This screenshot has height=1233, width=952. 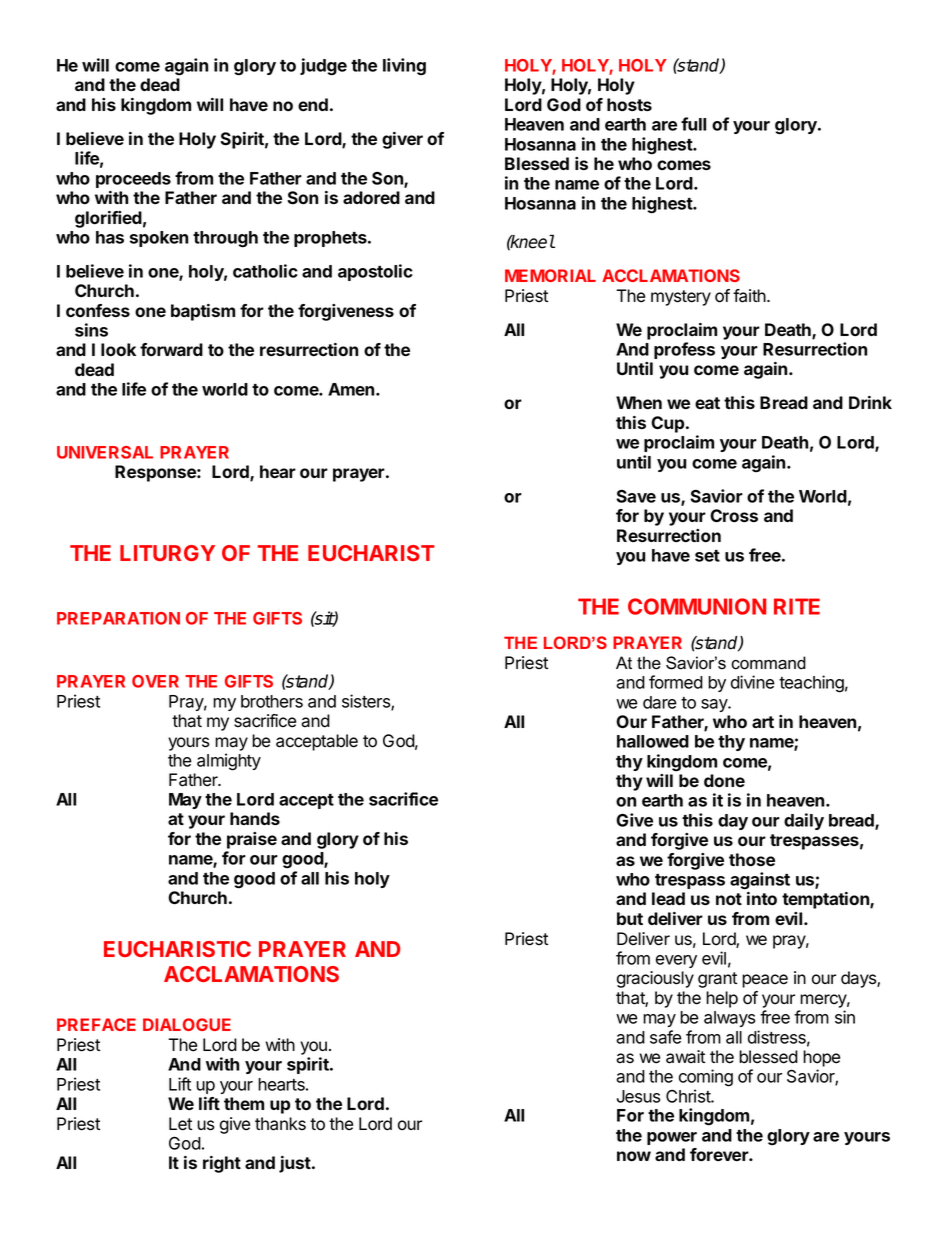 I want to click on MEMORIAL, so click(x=550, y=275).
